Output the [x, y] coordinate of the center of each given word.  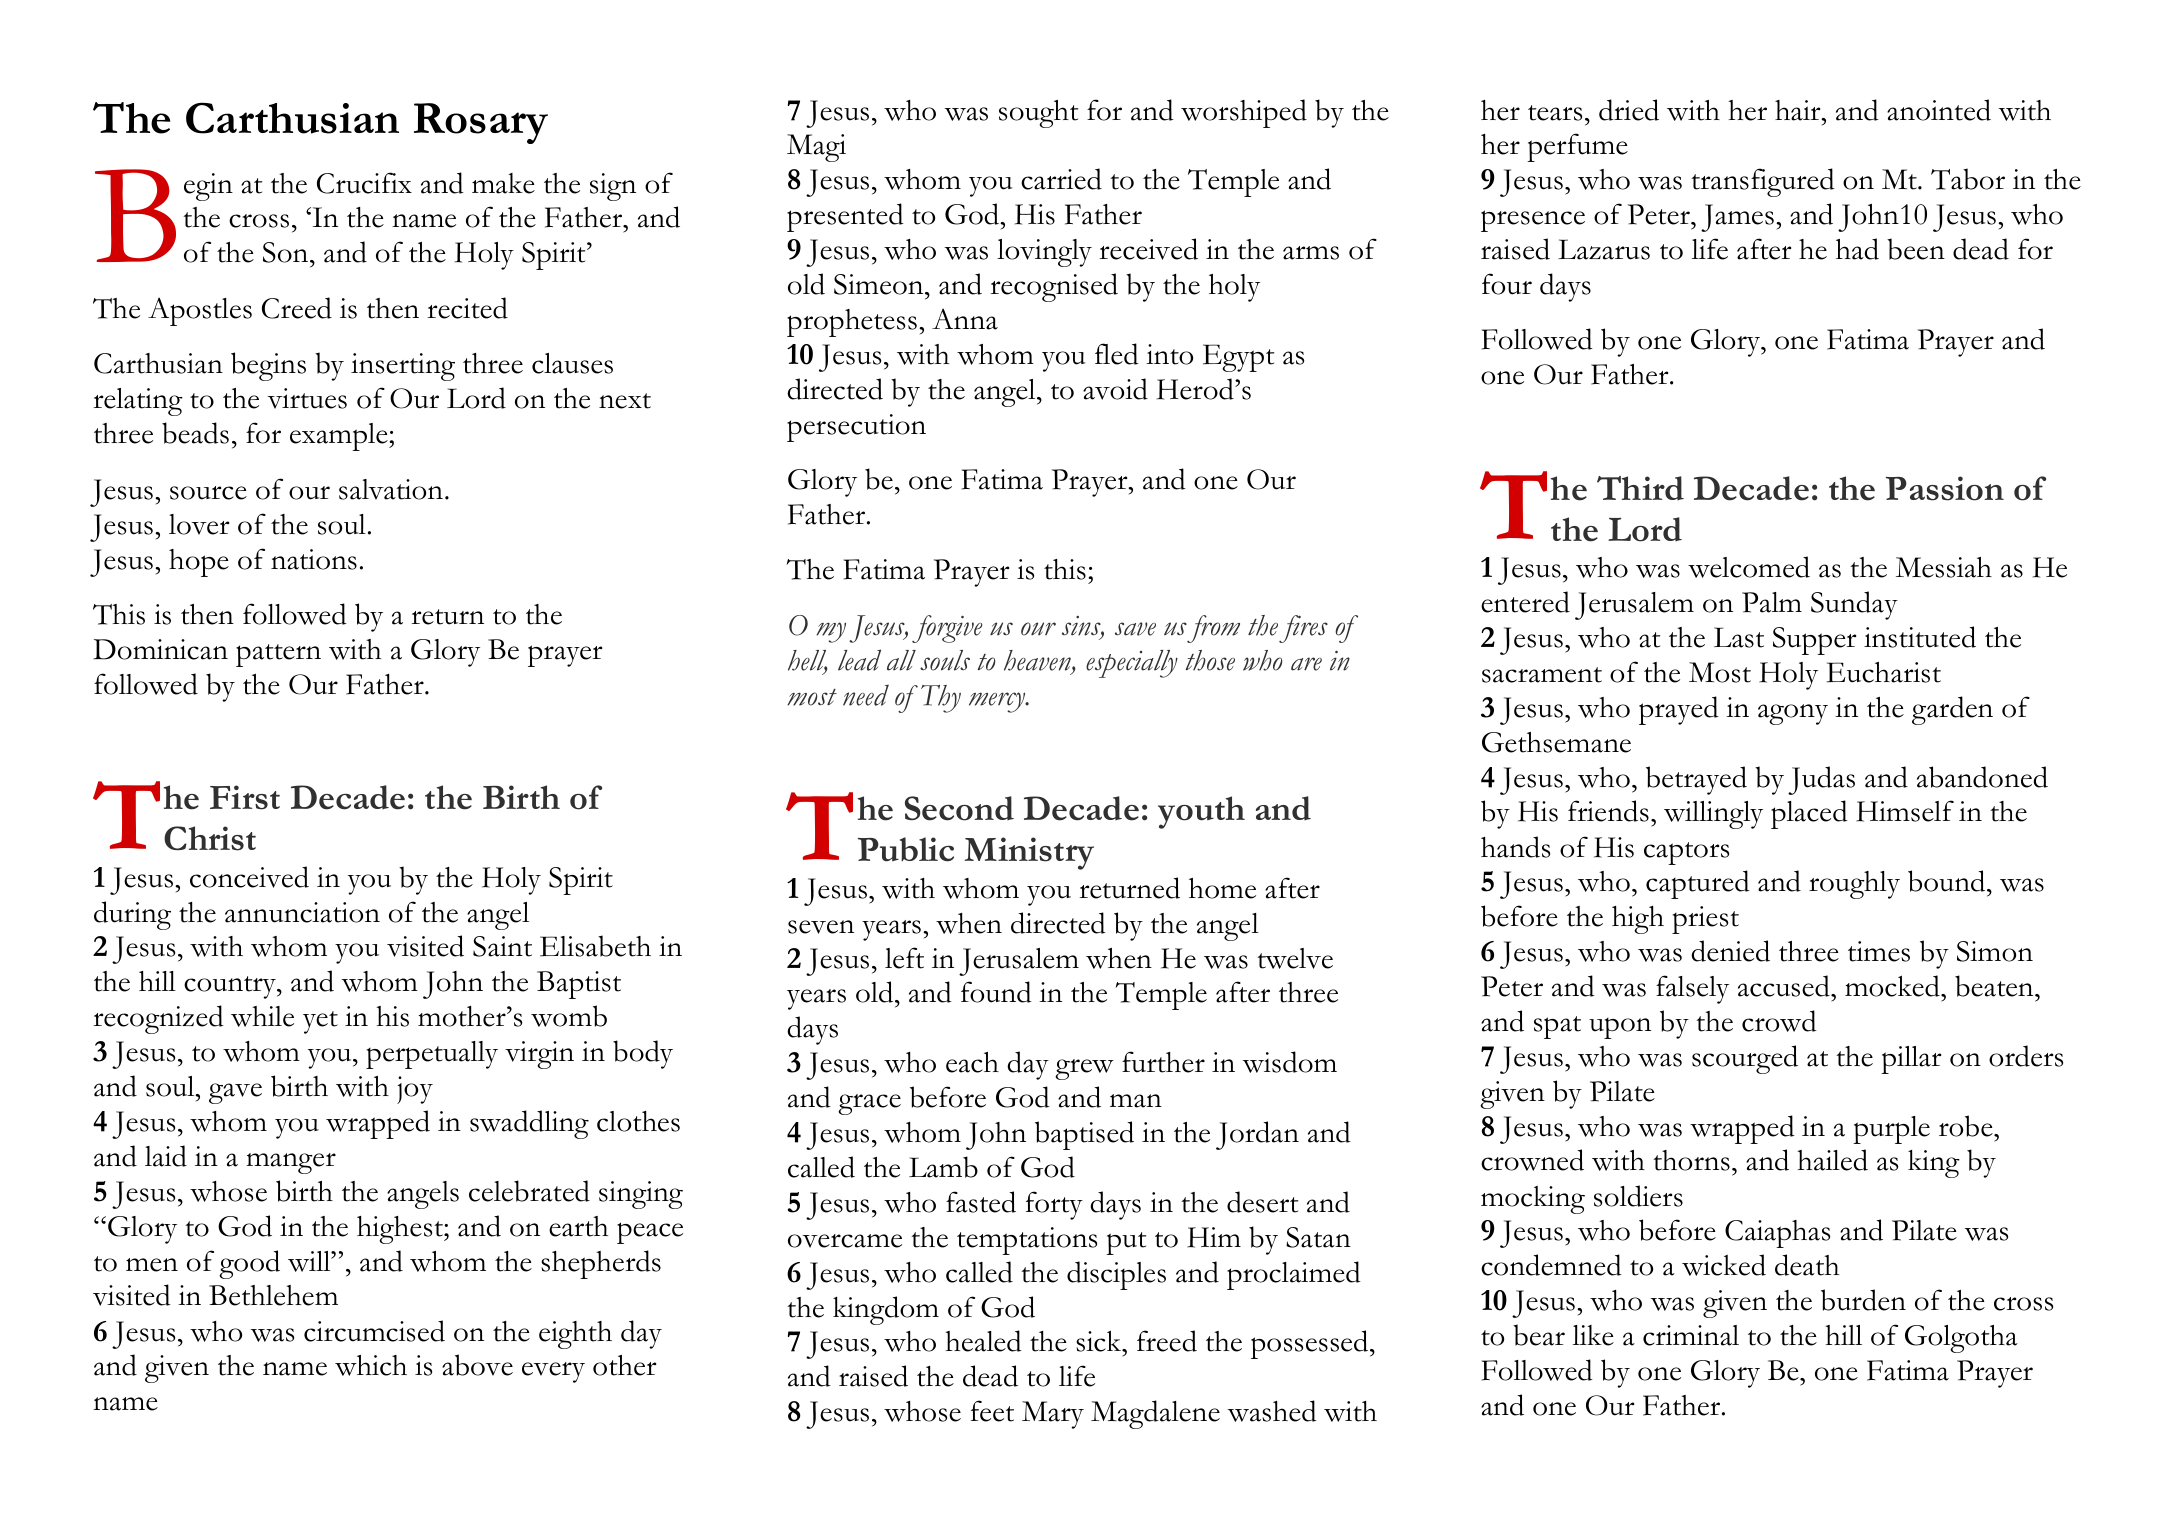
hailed [1832, 1160]
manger [291, 1163]
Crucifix [364, 183]
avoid [1115, 389]
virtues [307, 398]
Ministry [1029, 853]
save [1135, 629]
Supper [1814, 641]
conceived [249, 877]
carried [1061, 179]
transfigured [1763, 182]
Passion [1945, 488]
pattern [278, 655]
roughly [1854, 885]
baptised [1084, 1135]
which [371, 1365]
